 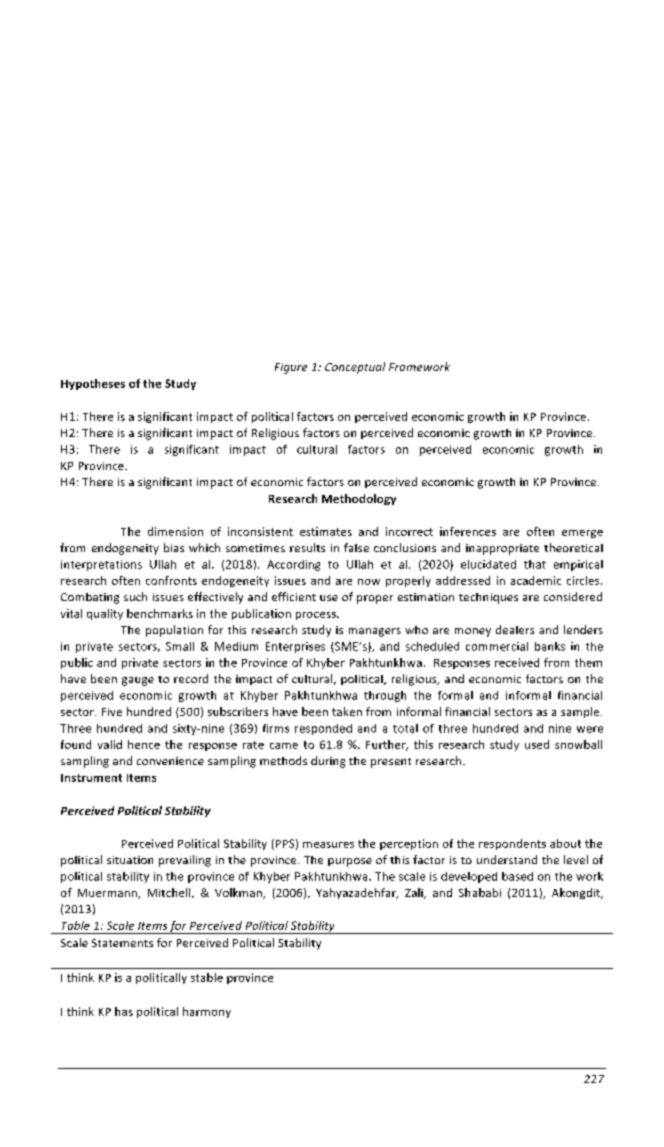 I want to click on has, so click(x=124, y=1011).
